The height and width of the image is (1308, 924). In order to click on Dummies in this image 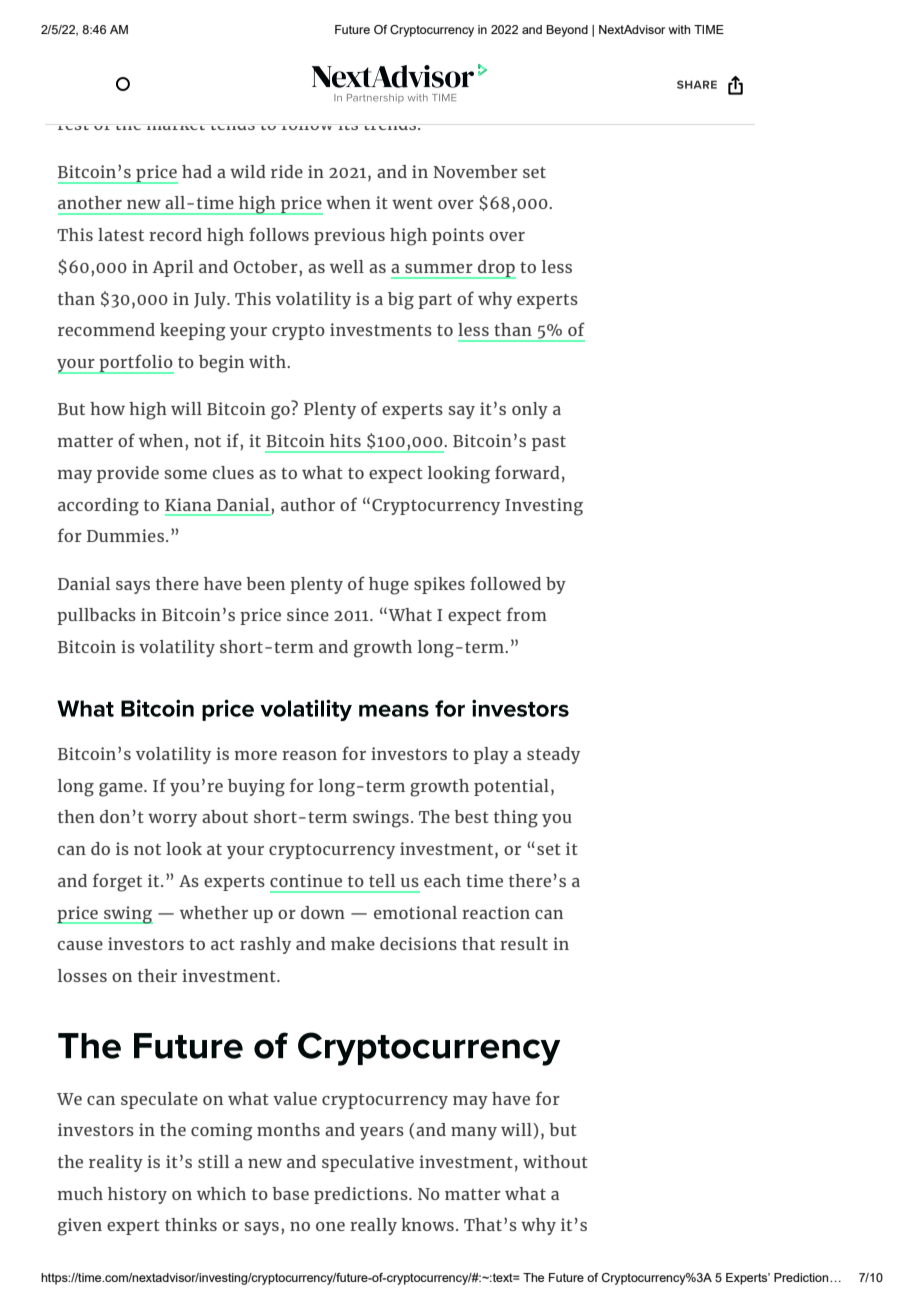, I will do `click(127, 535)`.
